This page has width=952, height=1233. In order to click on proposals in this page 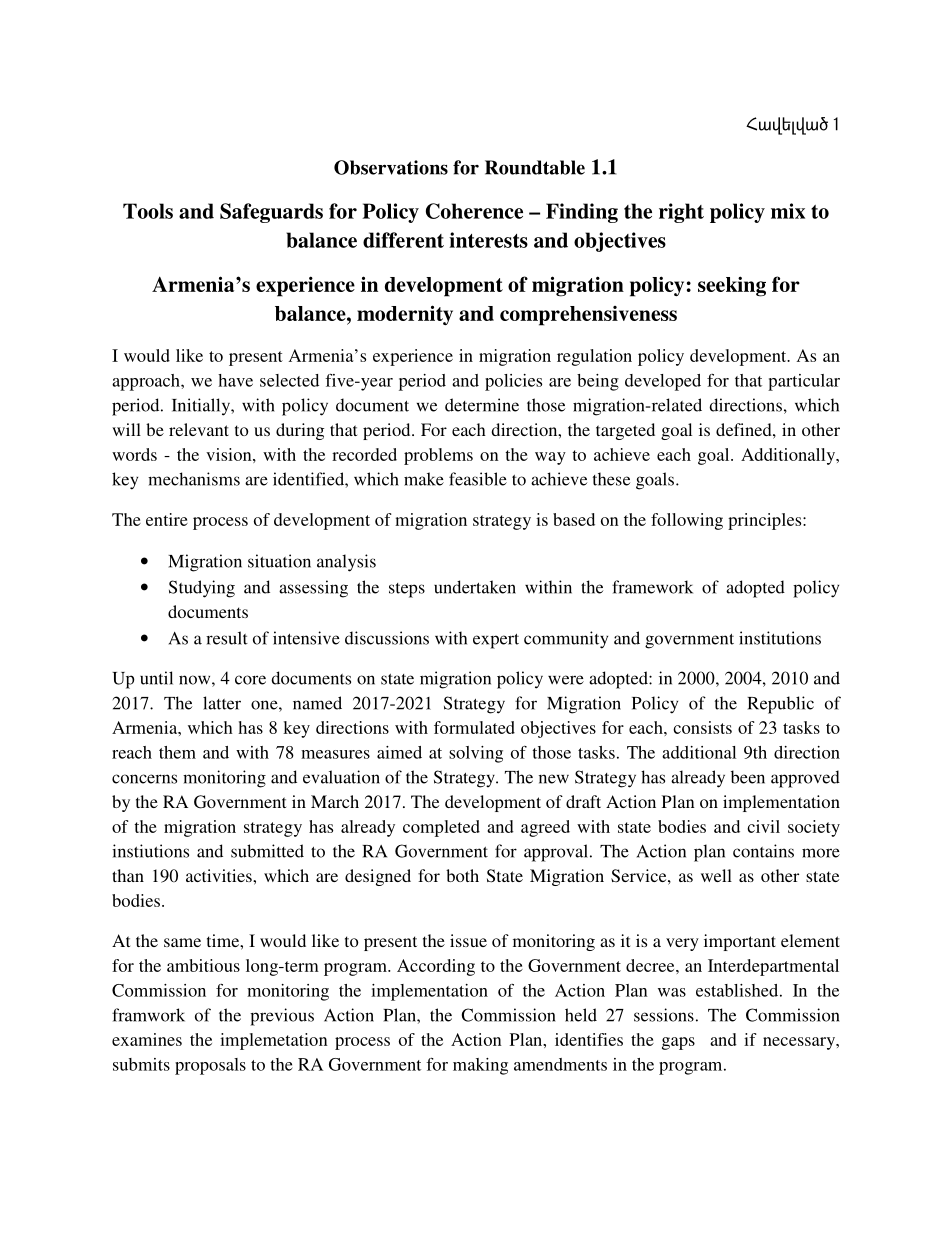, I will do `click(210, 1066)`.
